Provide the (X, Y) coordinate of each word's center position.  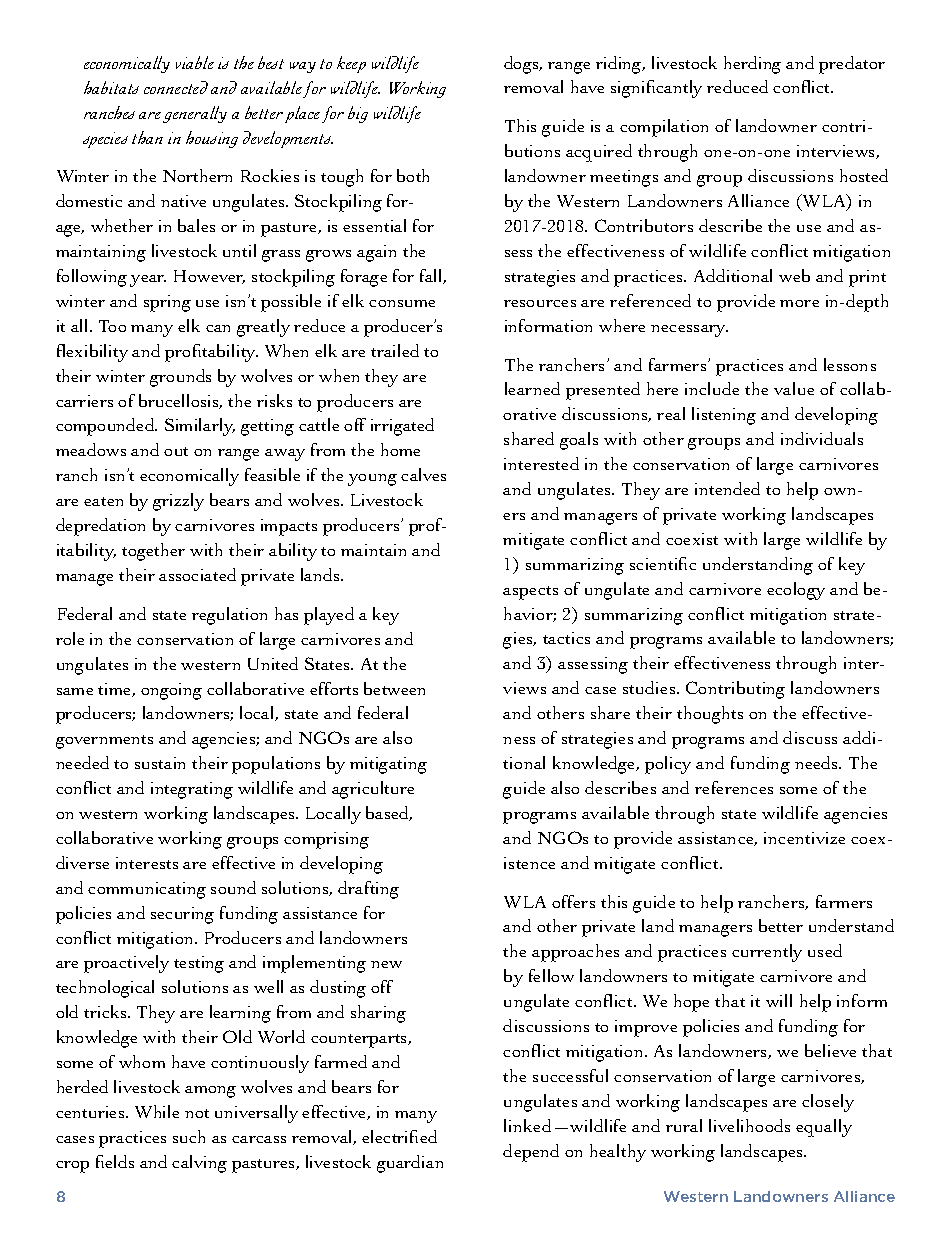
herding (752, 65)
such (189, 1136)
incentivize (804, 838)
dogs (522, 65)
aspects (530, 593)
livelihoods (749, 1125)
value (794, 388)
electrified (399, 1136)
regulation (229, 616)
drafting (368, 890)
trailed (395, 350)
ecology (796, 591)
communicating (147, 890)
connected (176, 87)
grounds (180, 378)
